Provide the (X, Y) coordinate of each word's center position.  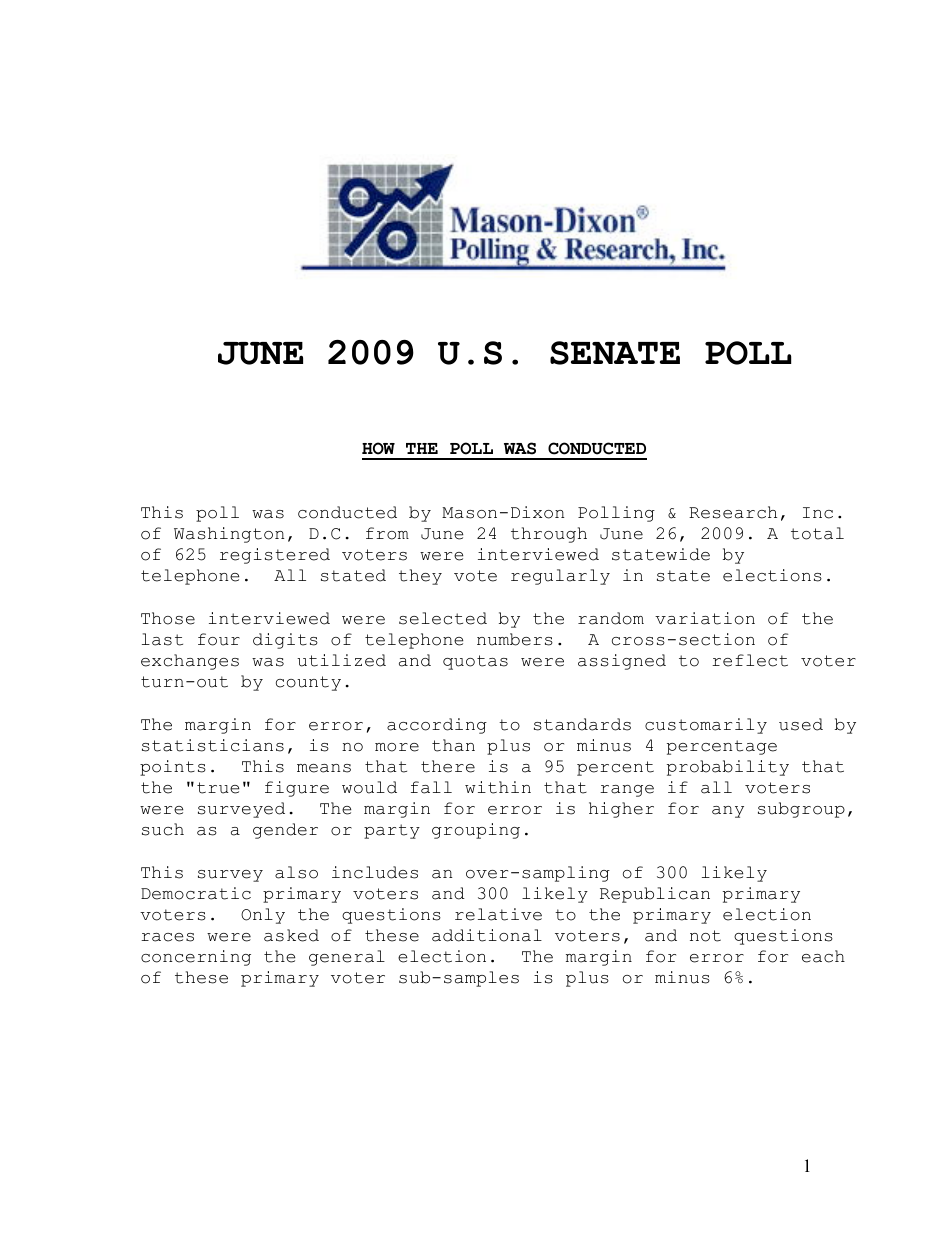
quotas (475, 662)
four (219, 639)
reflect (750, 660)
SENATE (615, 353)
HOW (378, 448)
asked (291, 935)
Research (733, 512)
